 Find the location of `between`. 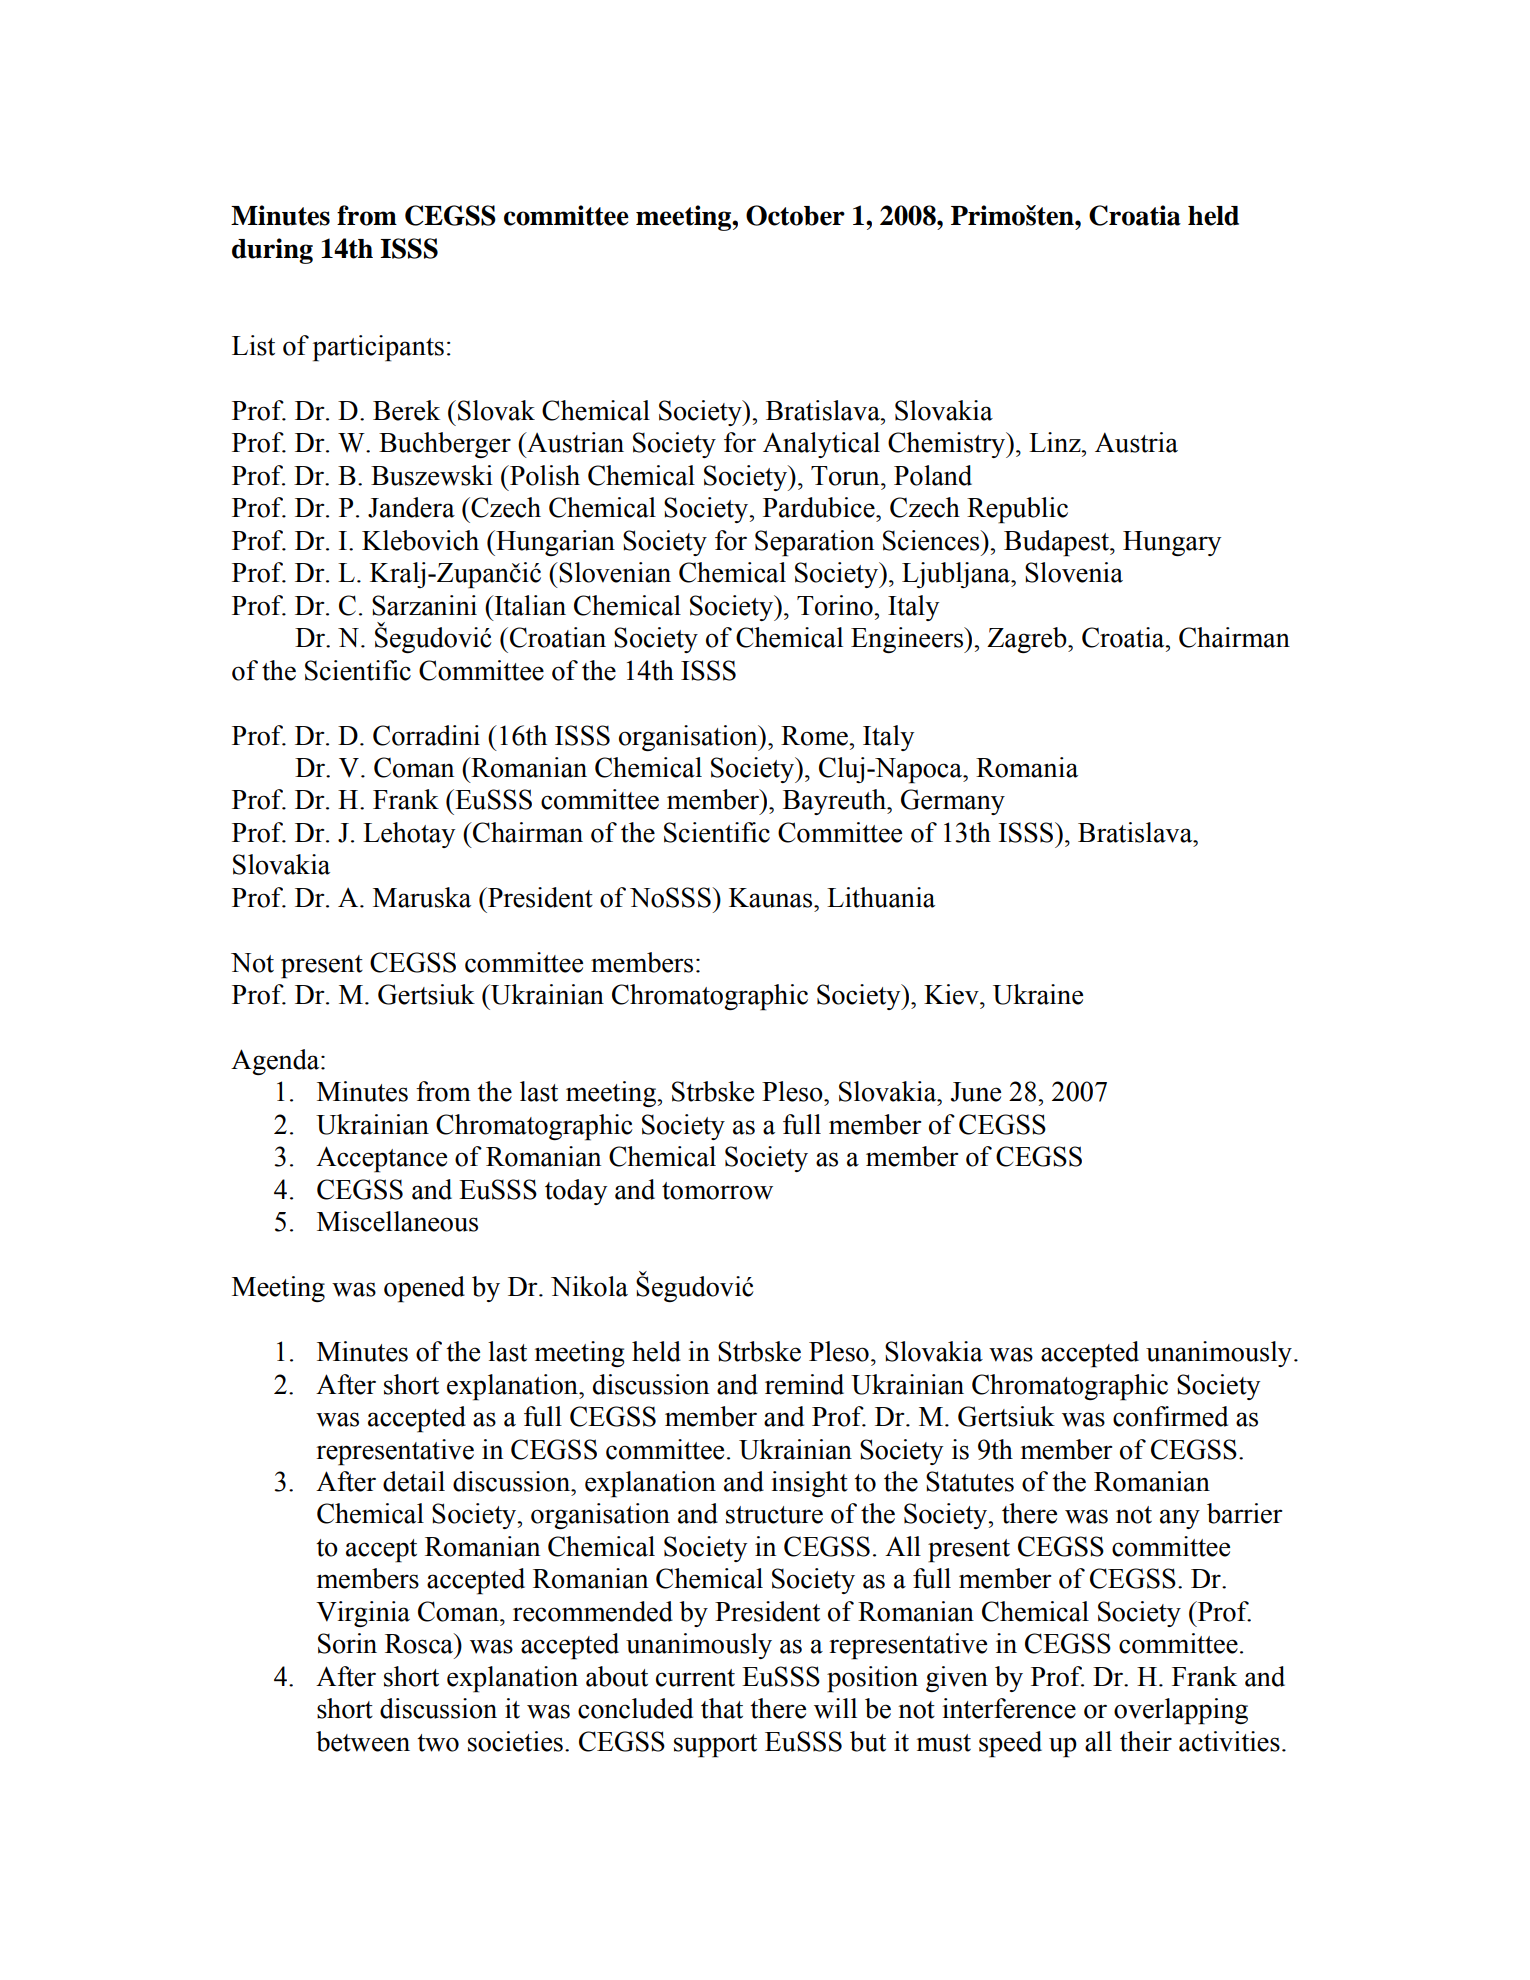

between is located at coordinates (363, 1741).
